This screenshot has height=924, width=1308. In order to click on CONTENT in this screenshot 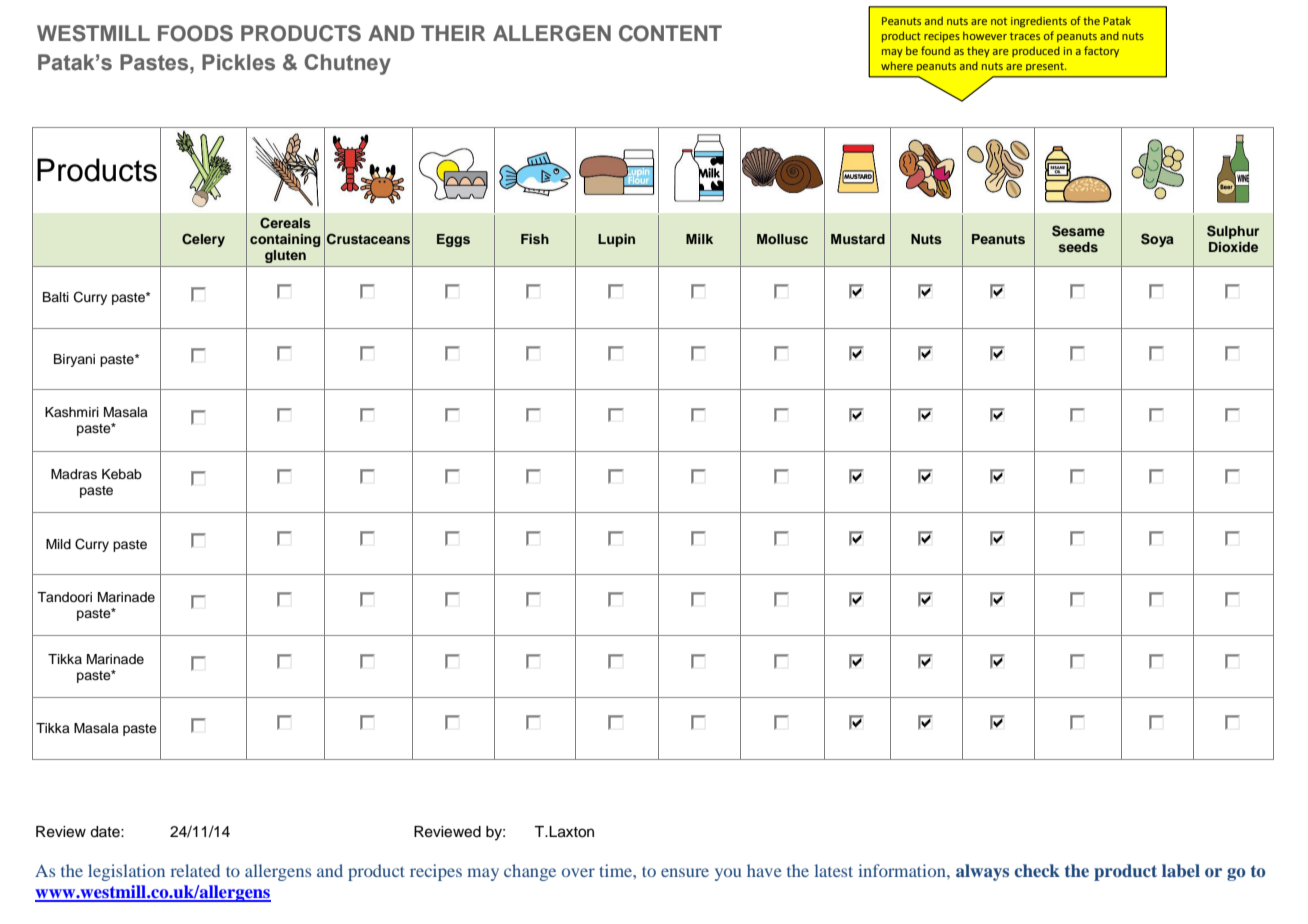, I will do `click(670, 33)`.
